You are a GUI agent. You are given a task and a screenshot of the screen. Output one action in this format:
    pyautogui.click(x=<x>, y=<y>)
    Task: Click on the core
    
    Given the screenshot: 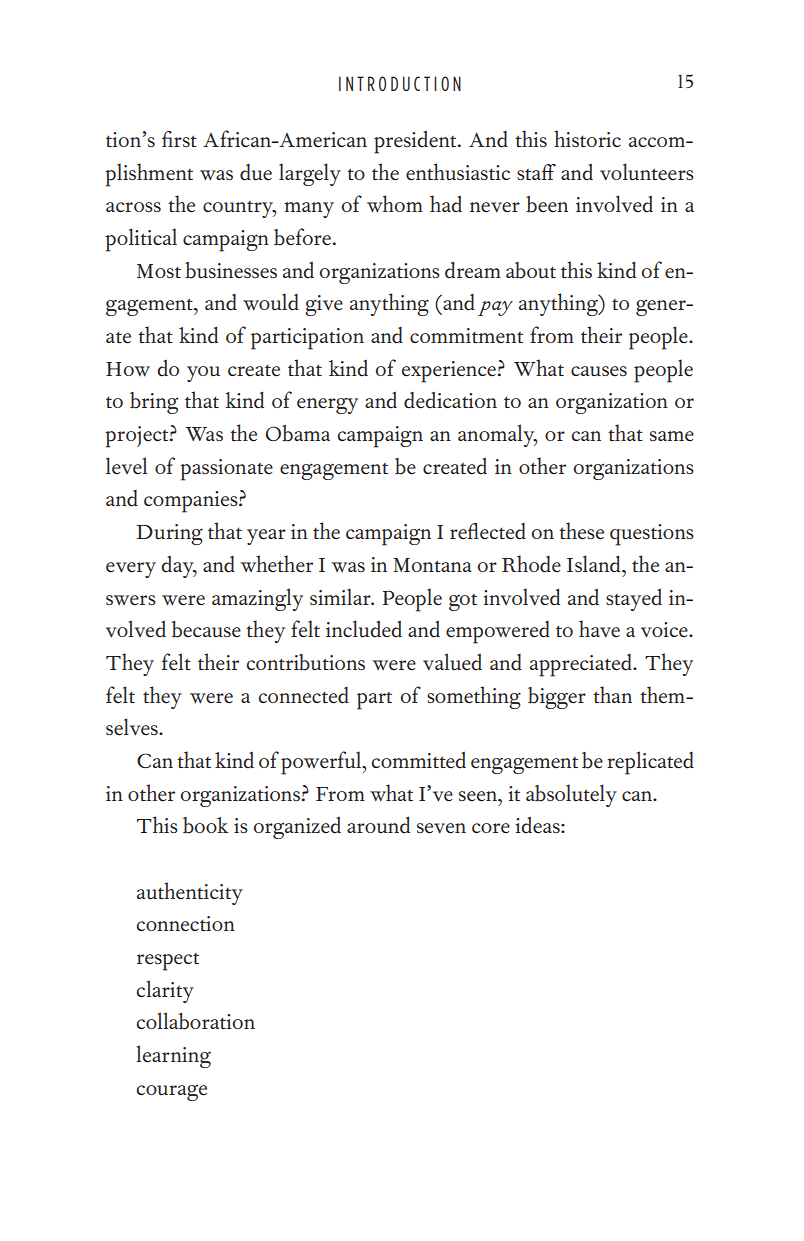 What is the action you would take?
    pyautogui.click(x=491, y=828)
